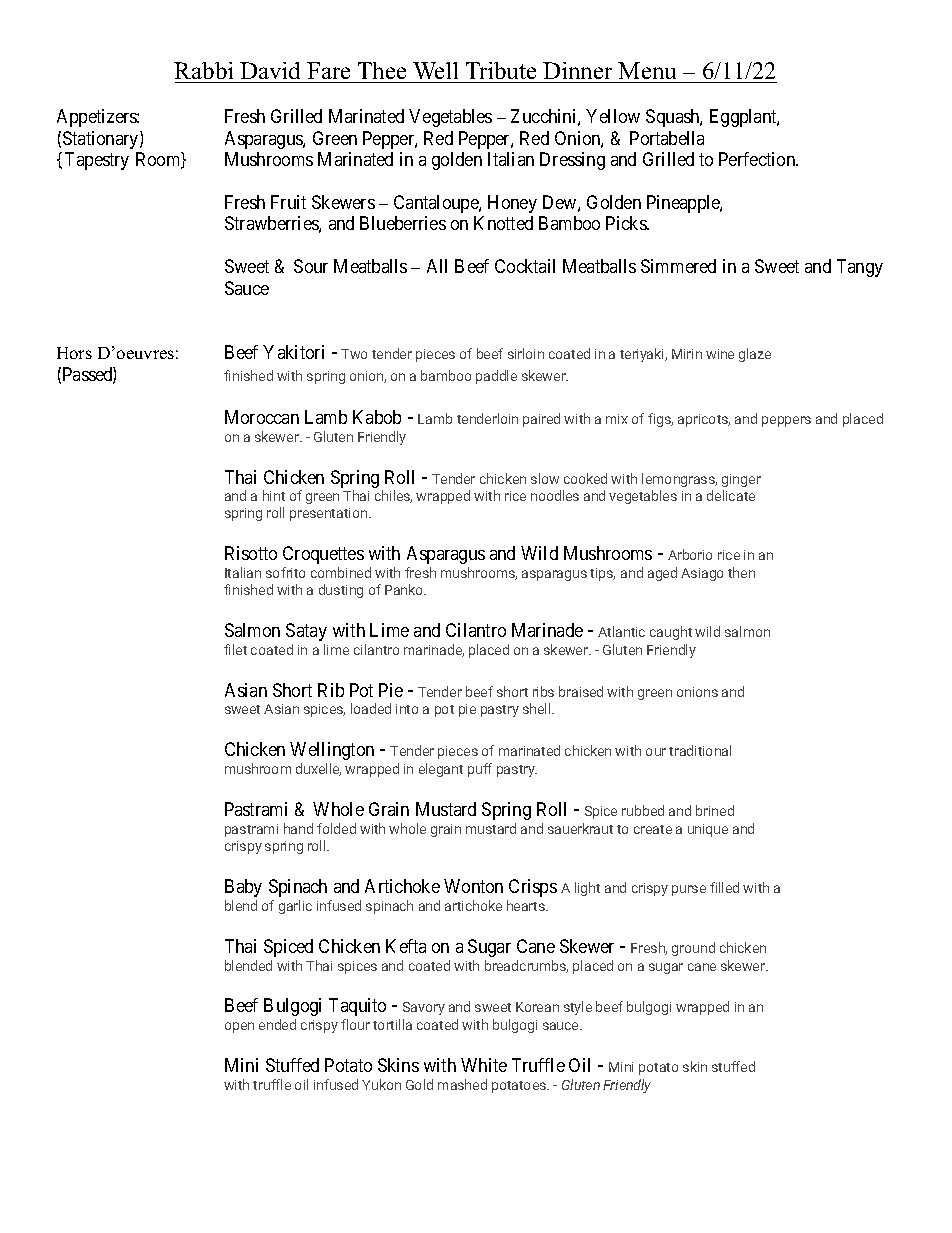 The image size is (952, 1233). Describe the element at coordinates (758, 159) in the screenshot. I see `Perfection` at that location.
